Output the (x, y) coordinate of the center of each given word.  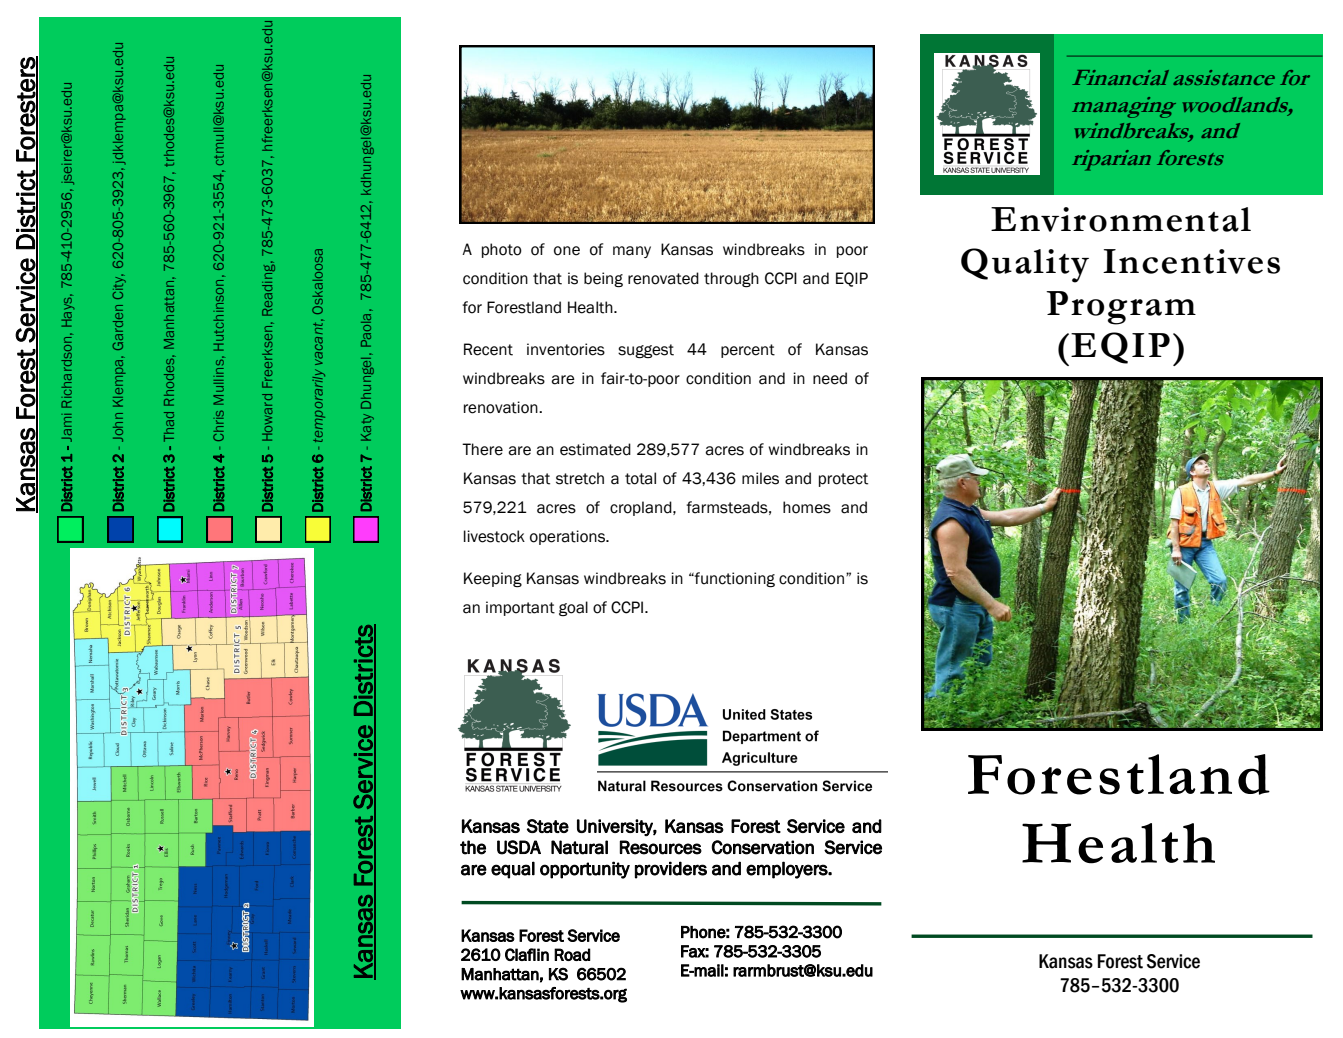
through (731, 279)
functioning (734, 579)
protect (843, 480)
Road (572, 954)
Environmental (1121, 219)
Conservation (762, 847)
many (632, 252)
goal (573, 608)
